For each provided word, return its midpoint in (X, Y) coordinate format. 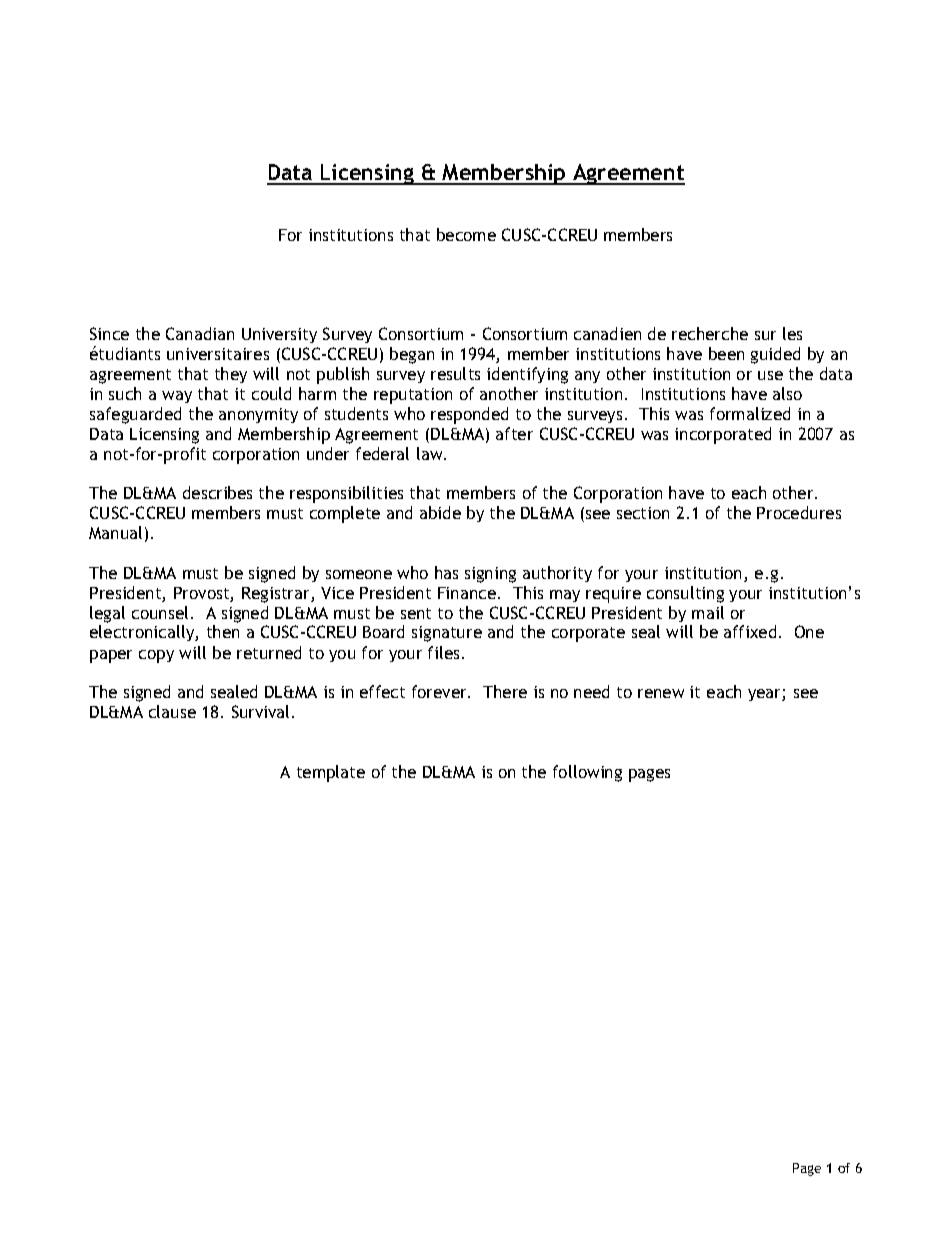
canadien (607, 333)
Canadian (200, 333)
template (331, 773)
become (466, 234)
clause (172, 711)
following (587, 773)
